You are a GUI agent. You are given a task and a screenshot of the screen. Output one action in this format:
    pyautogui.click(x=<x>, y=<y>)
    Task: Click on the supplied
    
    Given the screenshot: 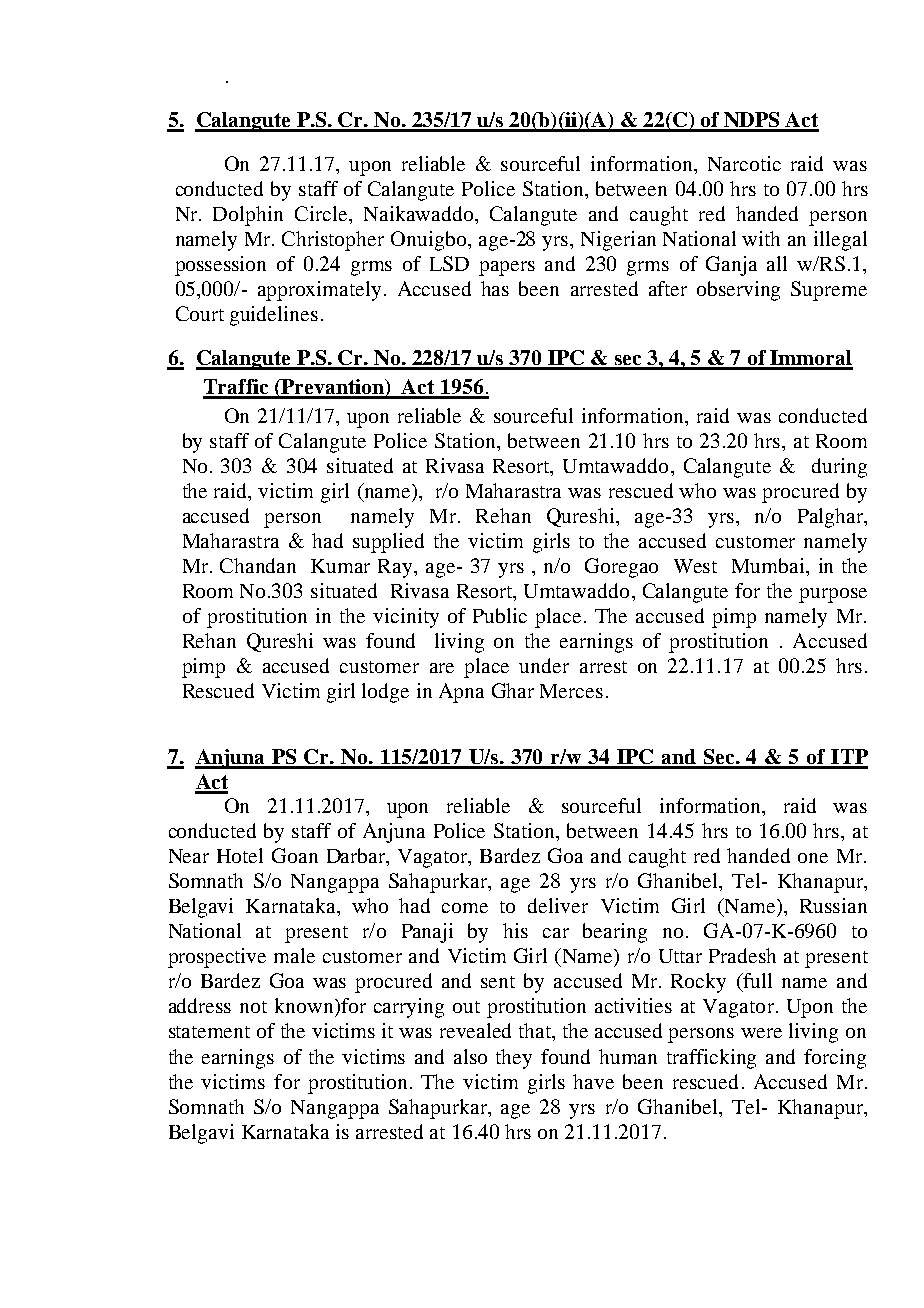 What is the action you would take?
    pyautogui.click(x=388, y=543)
